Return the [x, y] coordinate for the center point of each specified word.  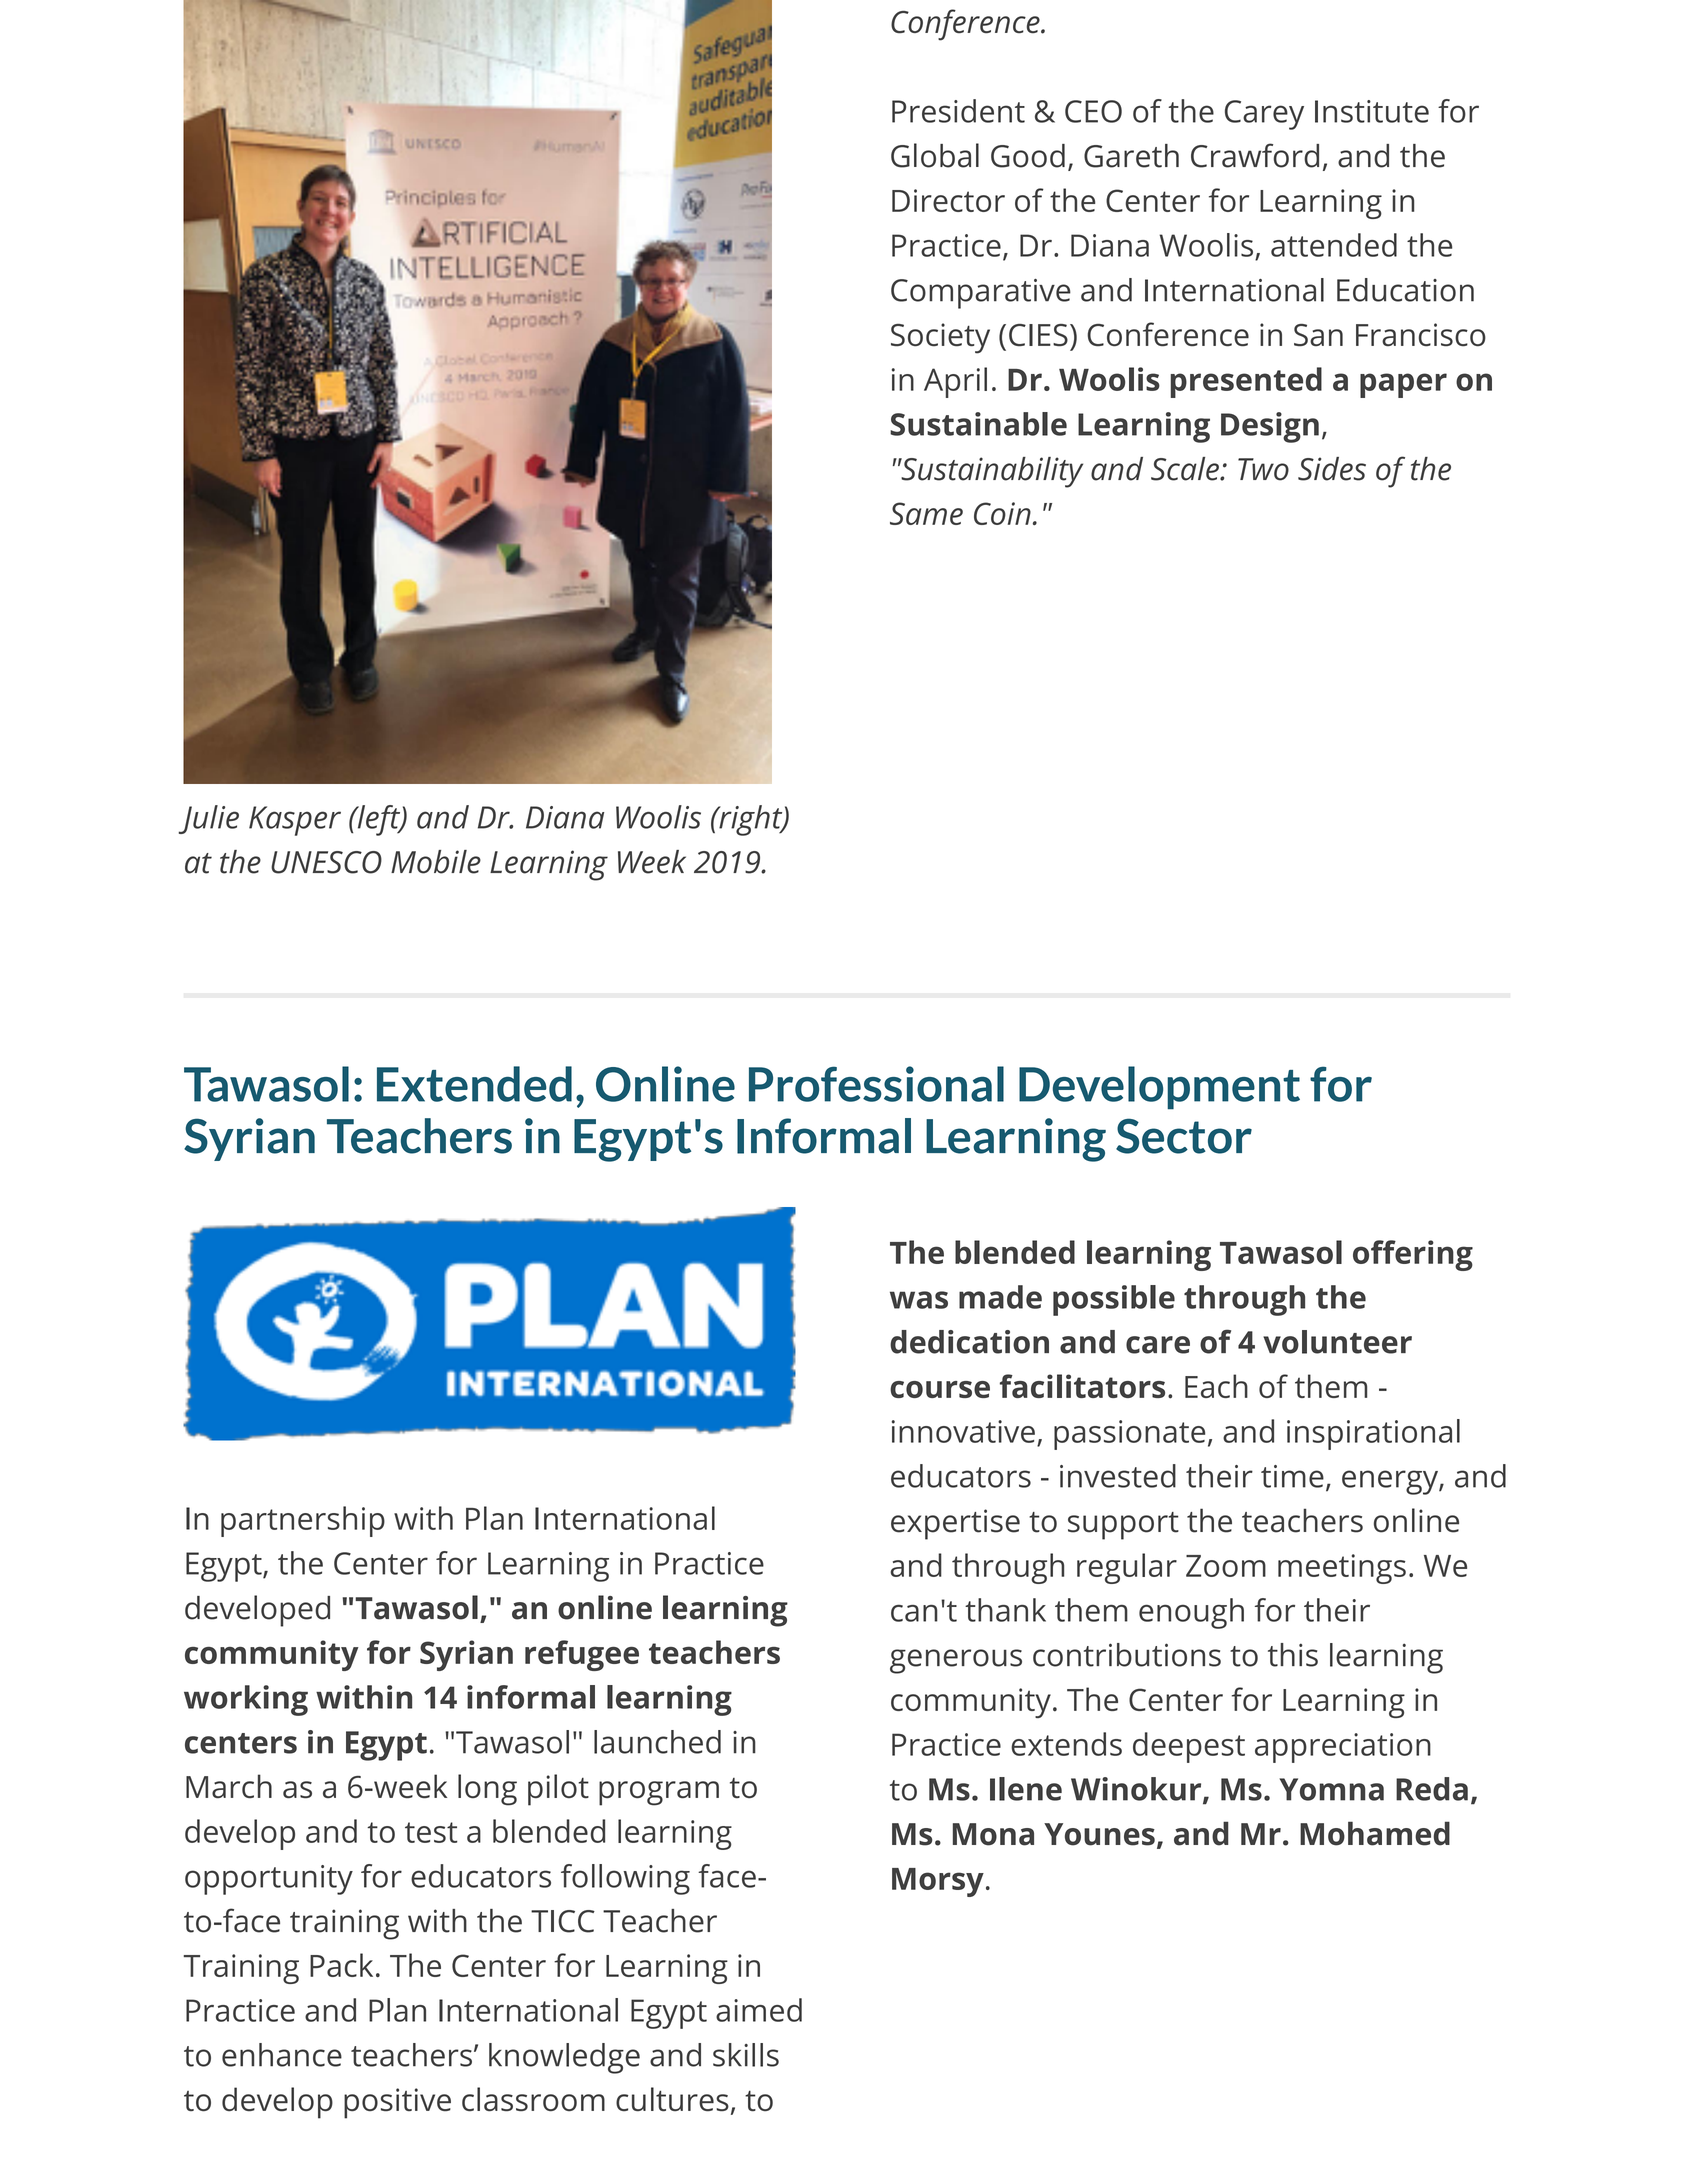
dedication [969, 1342]
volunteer [1337, 1342]
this [1293, 1655]
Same [926, 513]
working [246, 1700]
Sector [1184, 1136]
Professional [876, 1084]
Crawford [1255, 155]
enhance [282, 2055]
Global [935, 155]
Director [948, 200]
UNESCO [326, 862]
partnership [303, 1521]
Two [1263, 469]
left [379, 820]
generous [956, 1661]
